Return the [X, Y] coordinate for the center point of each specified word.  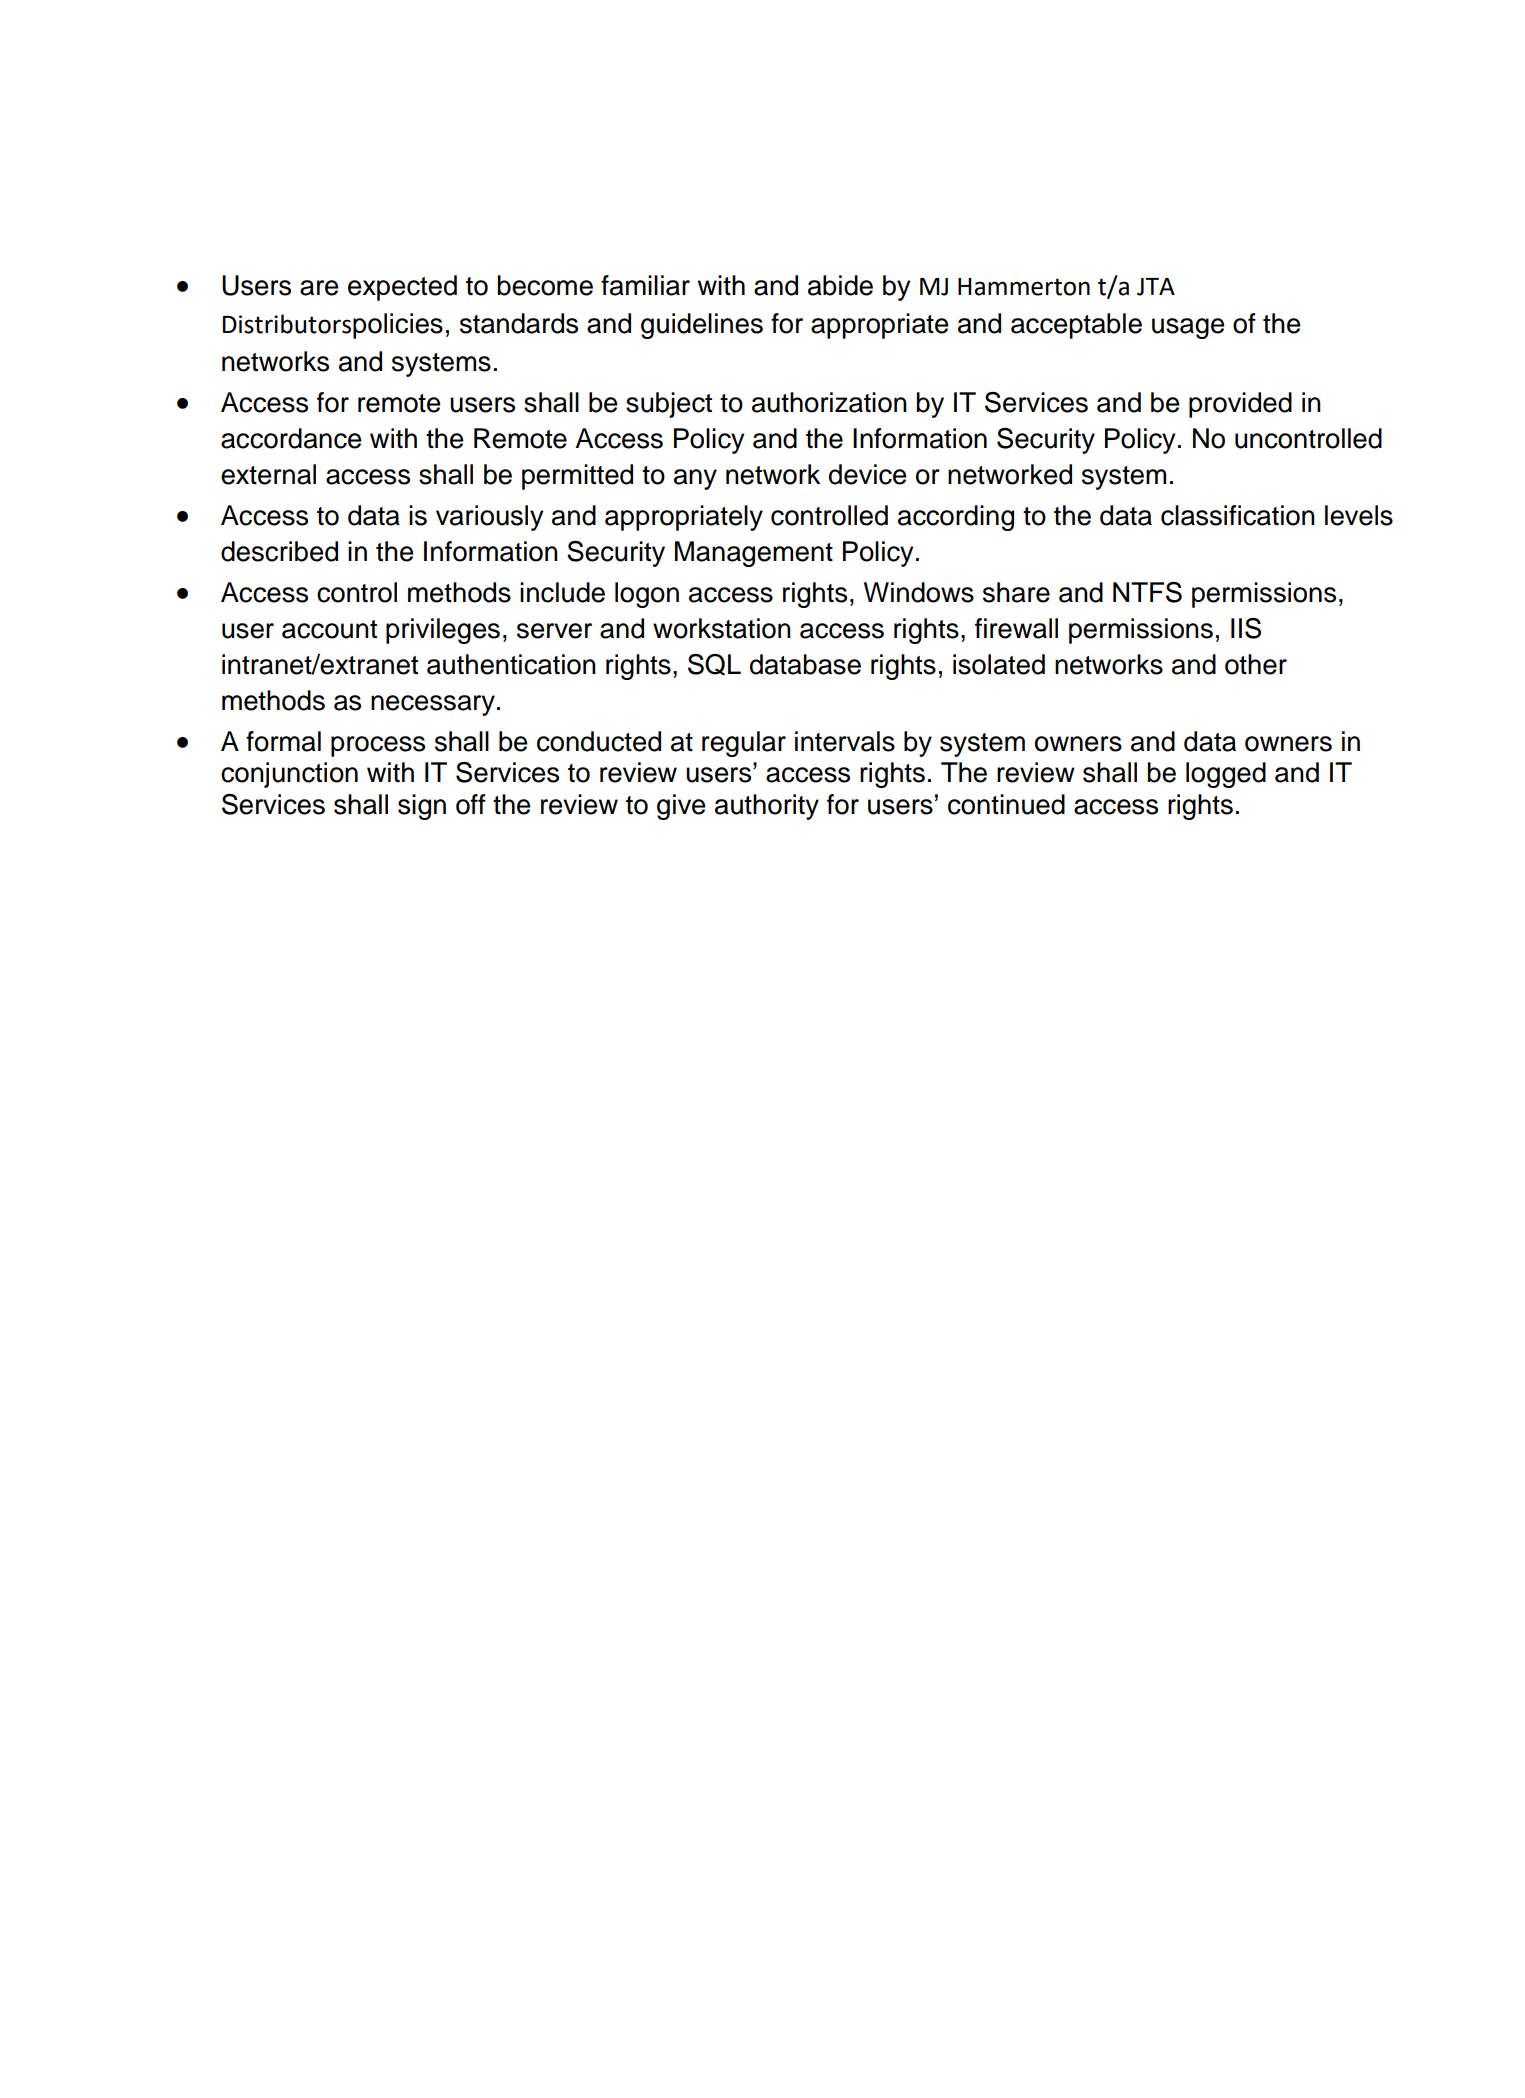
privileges [443, 631]
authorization [829, 402]
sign [422, 807]
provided [1240, 405]
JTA [1156, 287]
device [868, 474]
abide [840, 285]
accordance [291, 438]
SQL [714, 665]
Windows [919, 592]
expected [402, 288]
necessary [433, 705]
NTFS [1147, 592]
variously [490, 518]
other [1256, 664]
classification [1238, 515]
